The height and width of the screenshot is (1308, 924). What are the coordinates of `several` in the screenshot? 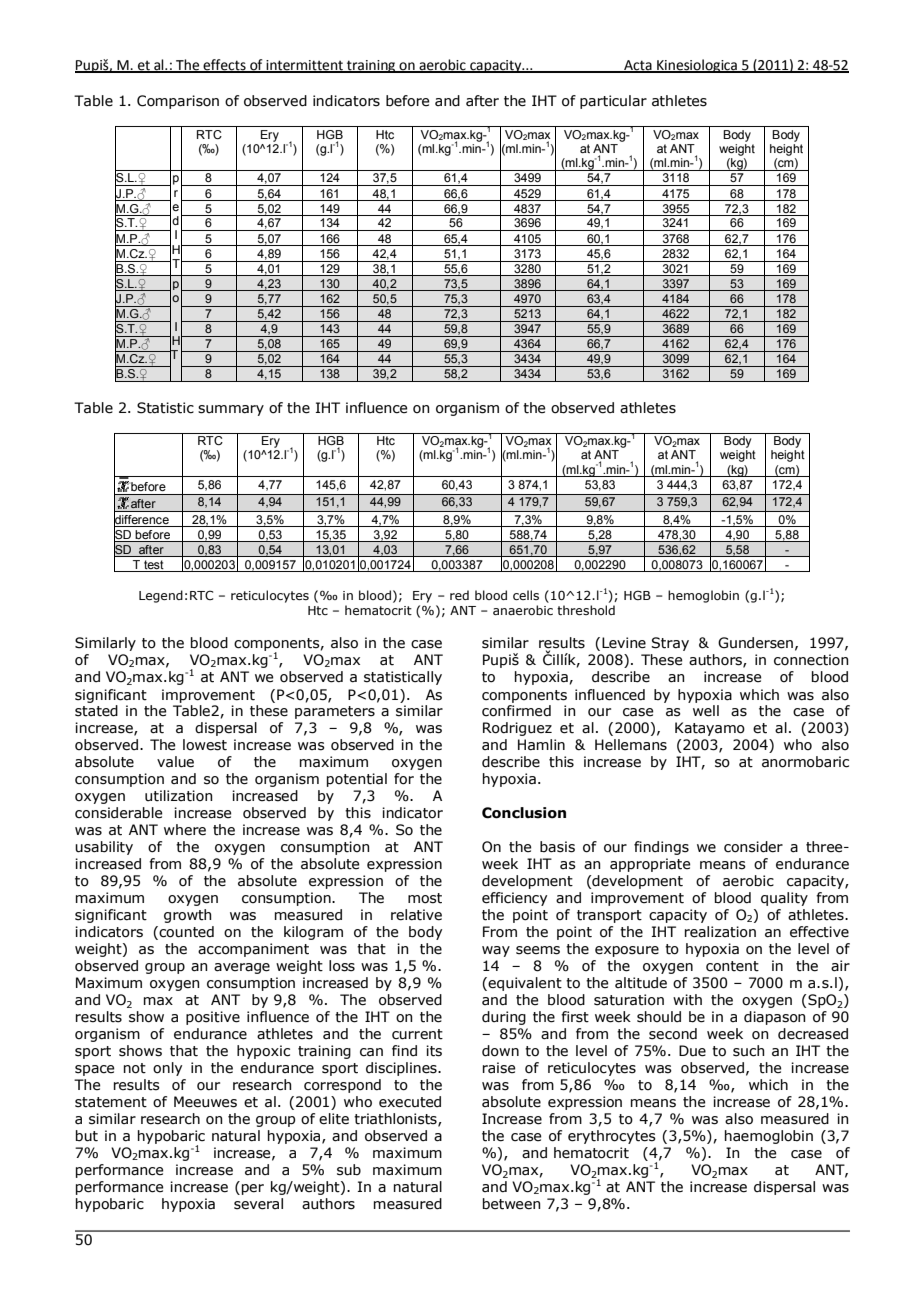 It's located at (258, 1204).
